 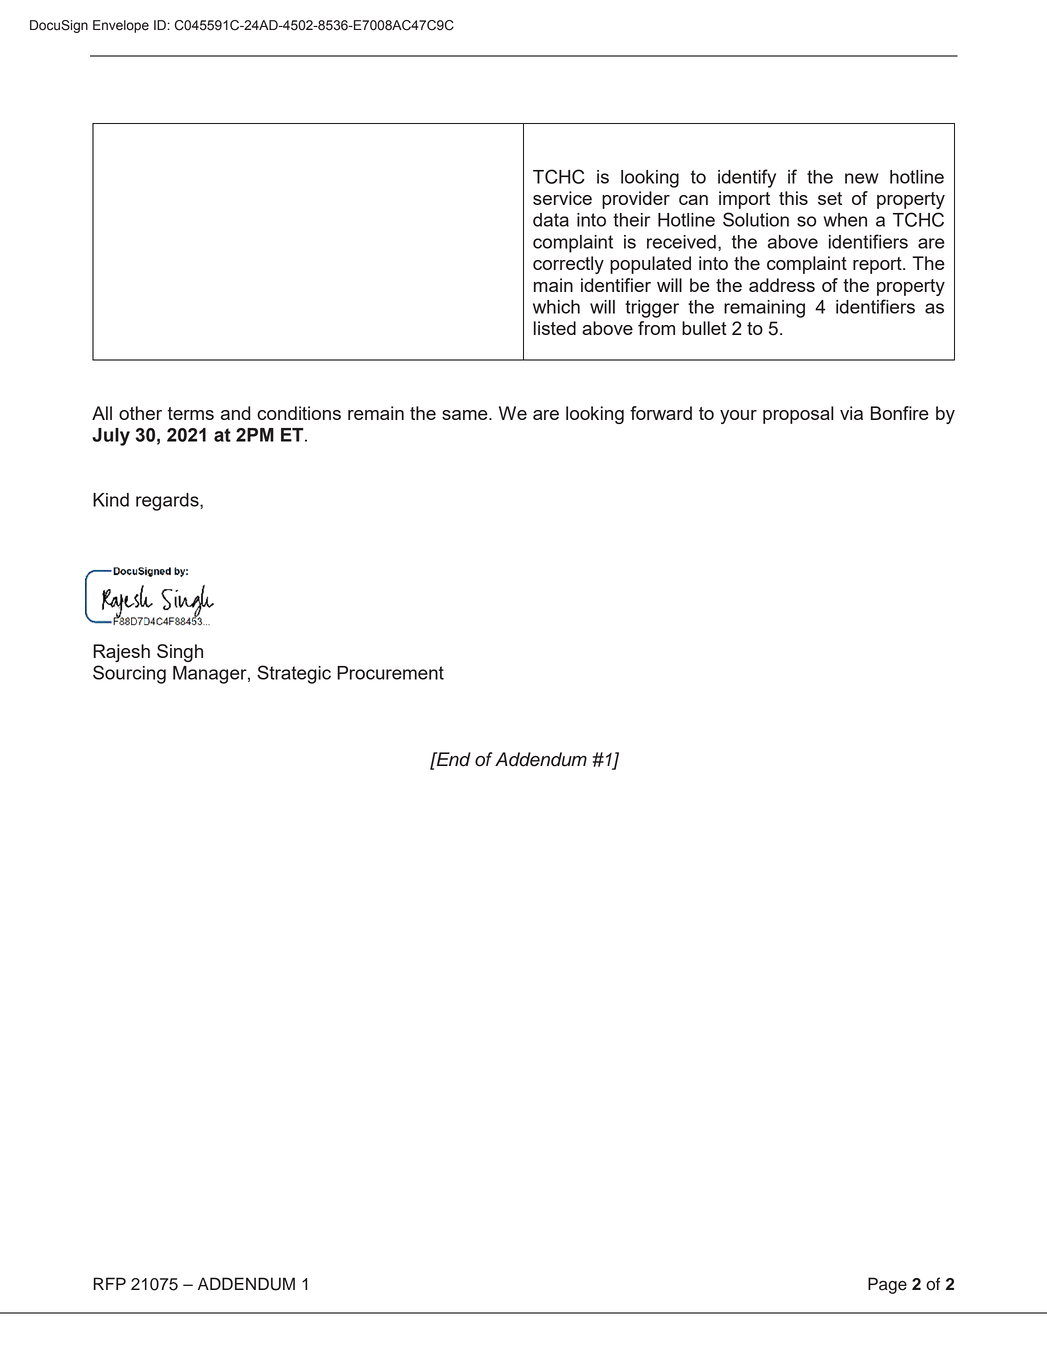 What do you see at coordinates (798, 415) in the page?
I see `proposal` at bounding box center [798, 415].
